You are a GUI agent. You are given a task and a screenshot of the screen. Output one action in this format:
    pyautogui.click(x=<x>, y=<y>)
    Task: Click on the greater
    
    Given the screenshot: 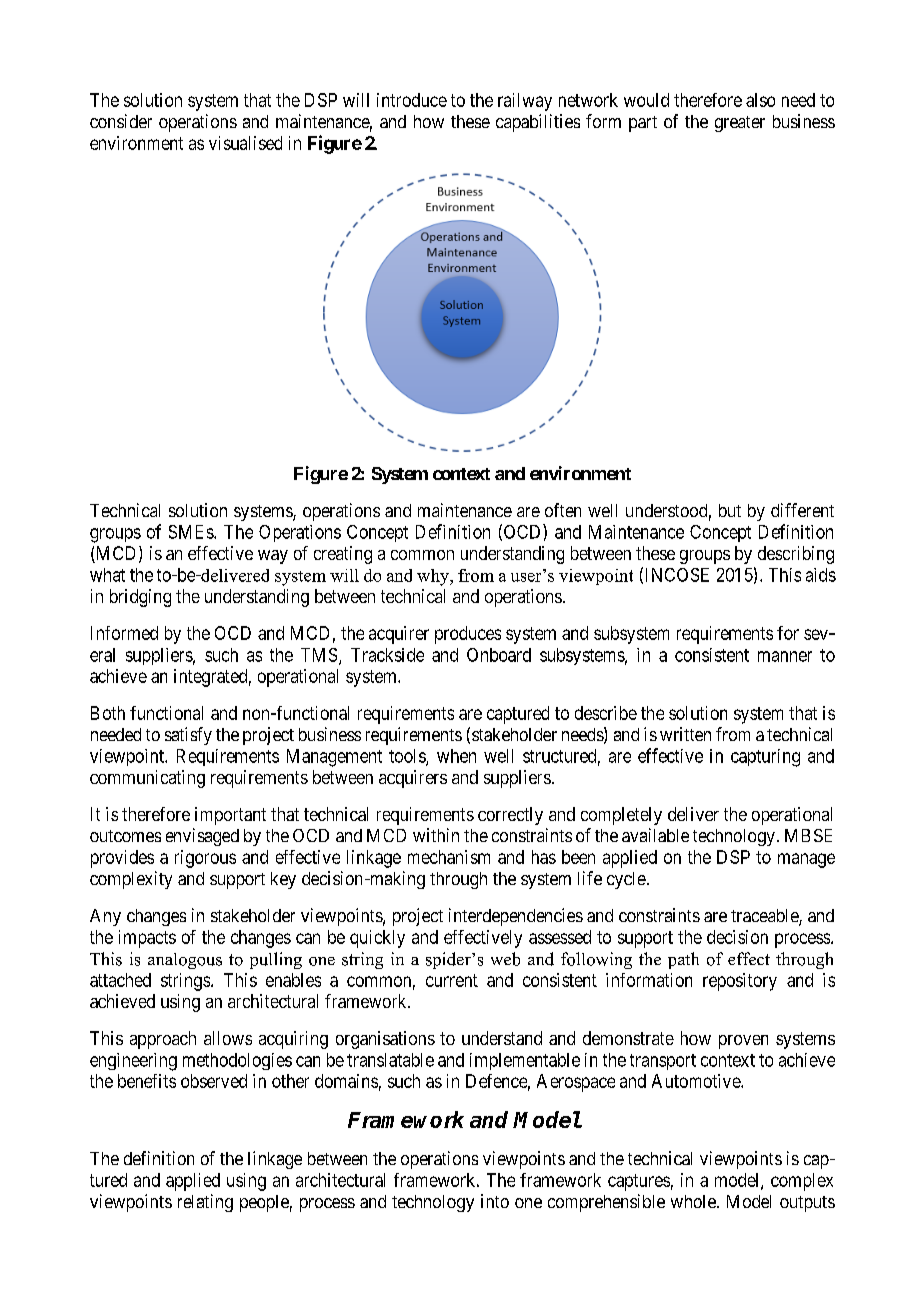 What is the action you would take?
    pyautogui.click(x=740, y=124)
